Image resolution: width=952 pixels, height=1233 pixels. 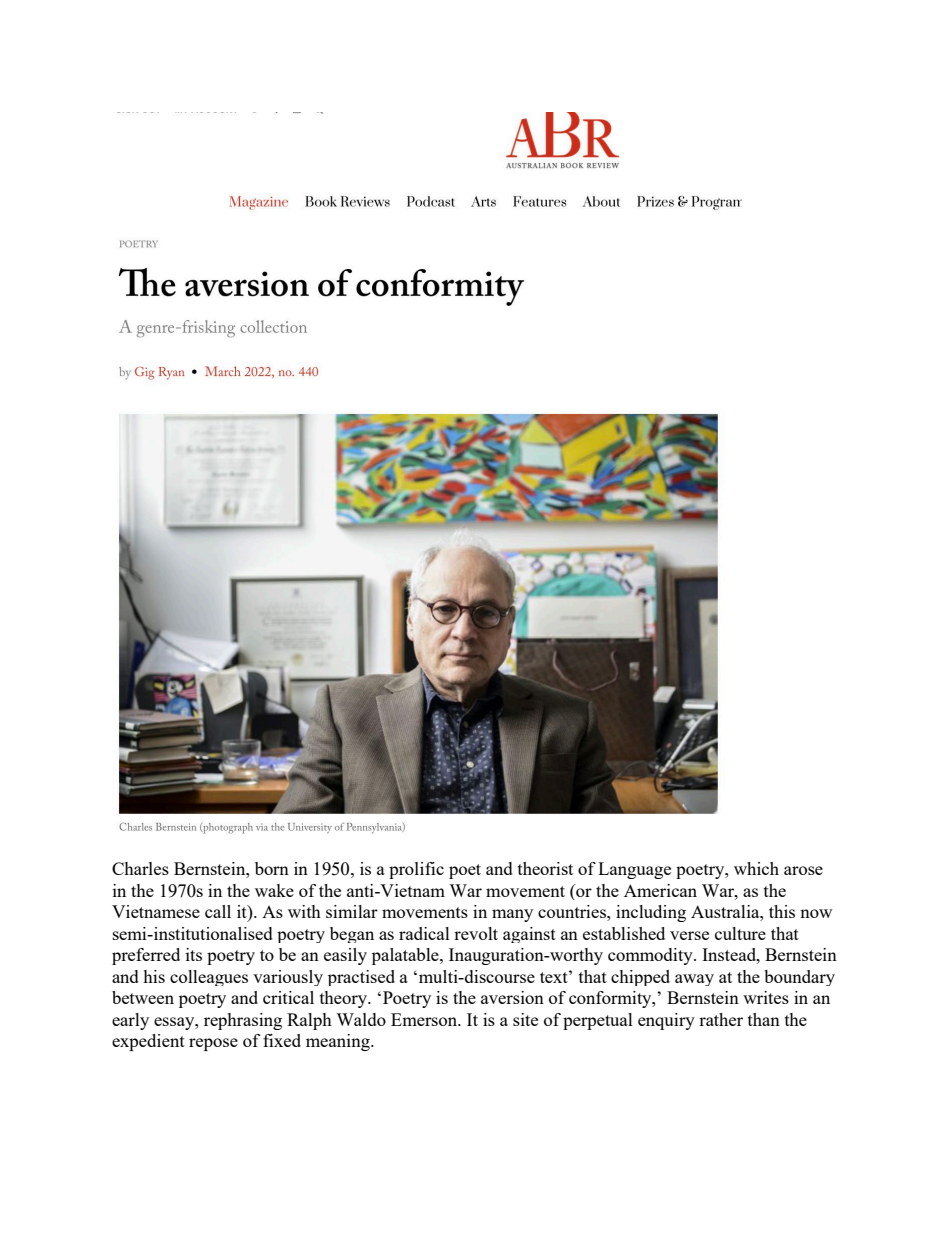 I want to click on meaning, so click(x=339, y=1042).
